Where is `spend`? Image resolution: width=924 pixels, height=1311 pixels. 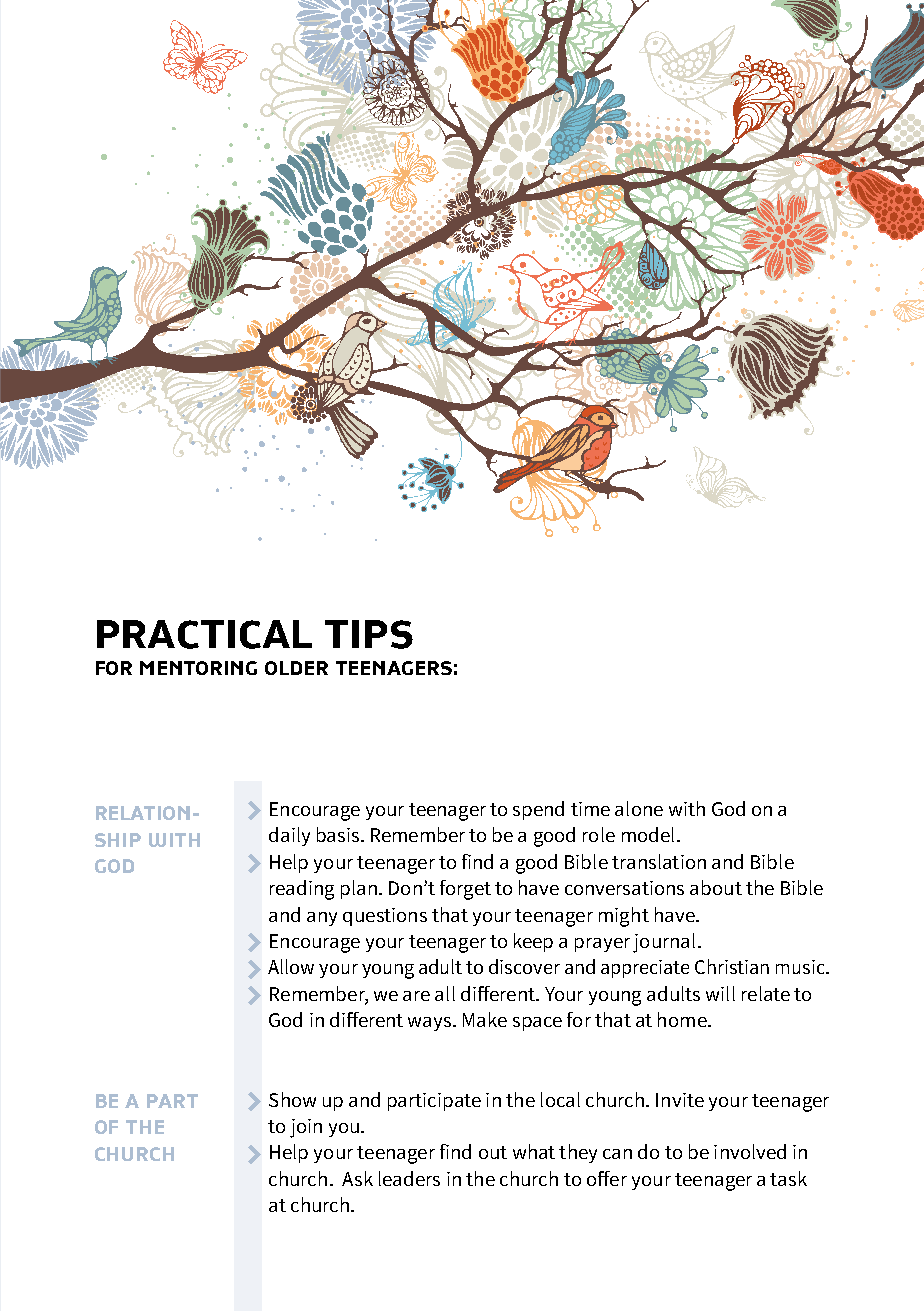
spend is located at coordinates (538, 810).
